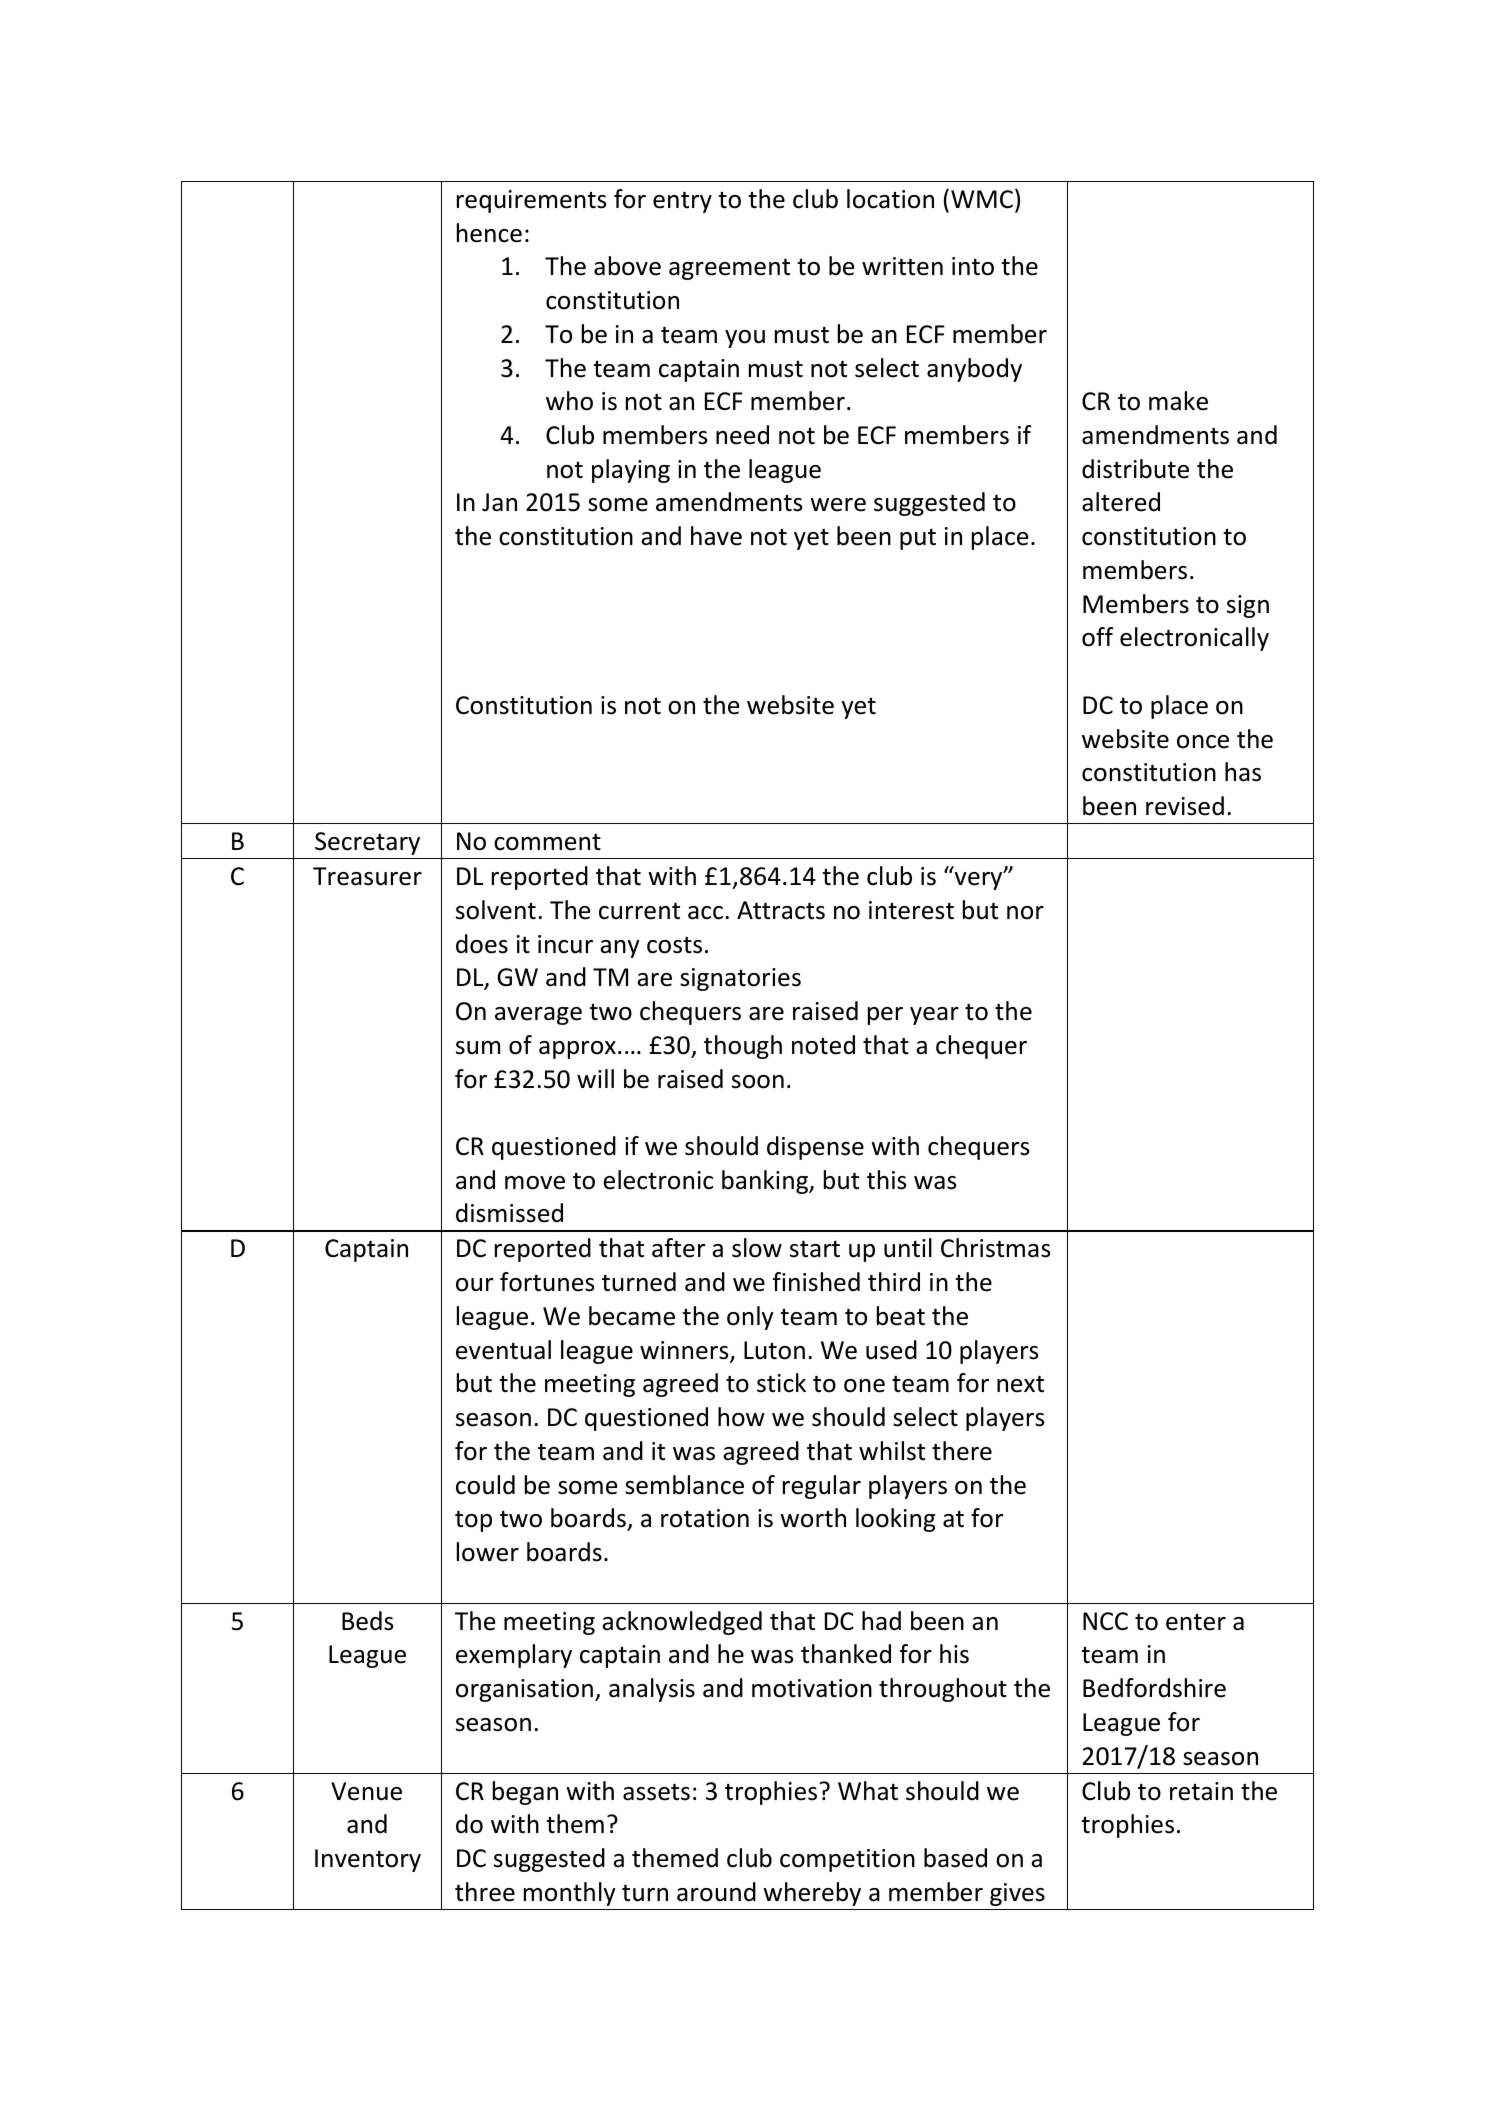  Describe the element at coordinates (1020, 1384) in the page. I see `next` at that location.
